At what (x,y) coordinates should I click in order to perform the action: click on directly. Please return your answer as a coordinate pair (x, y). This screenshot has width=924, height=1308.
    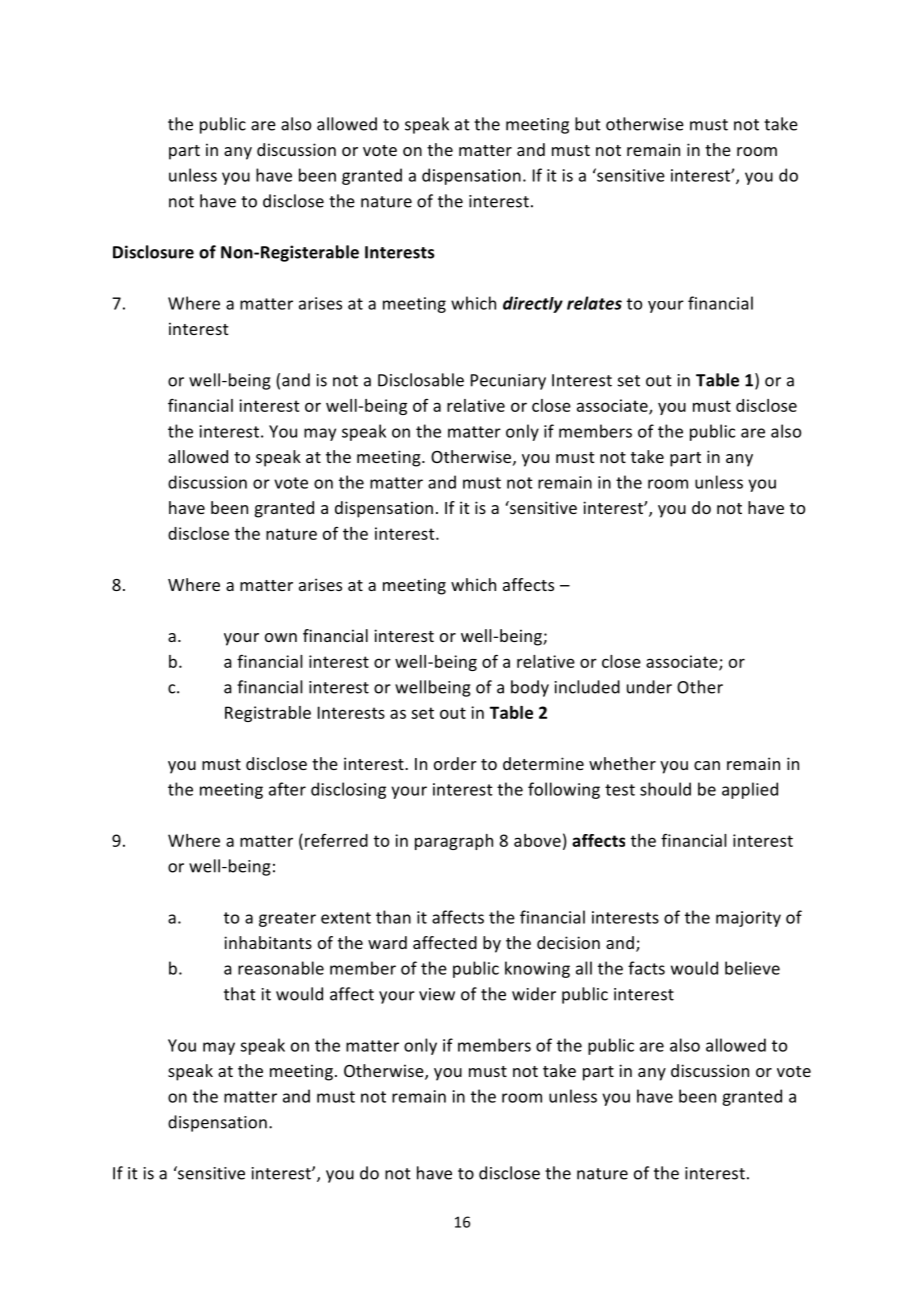
    Looking at the image, I should click on (533, 304).
